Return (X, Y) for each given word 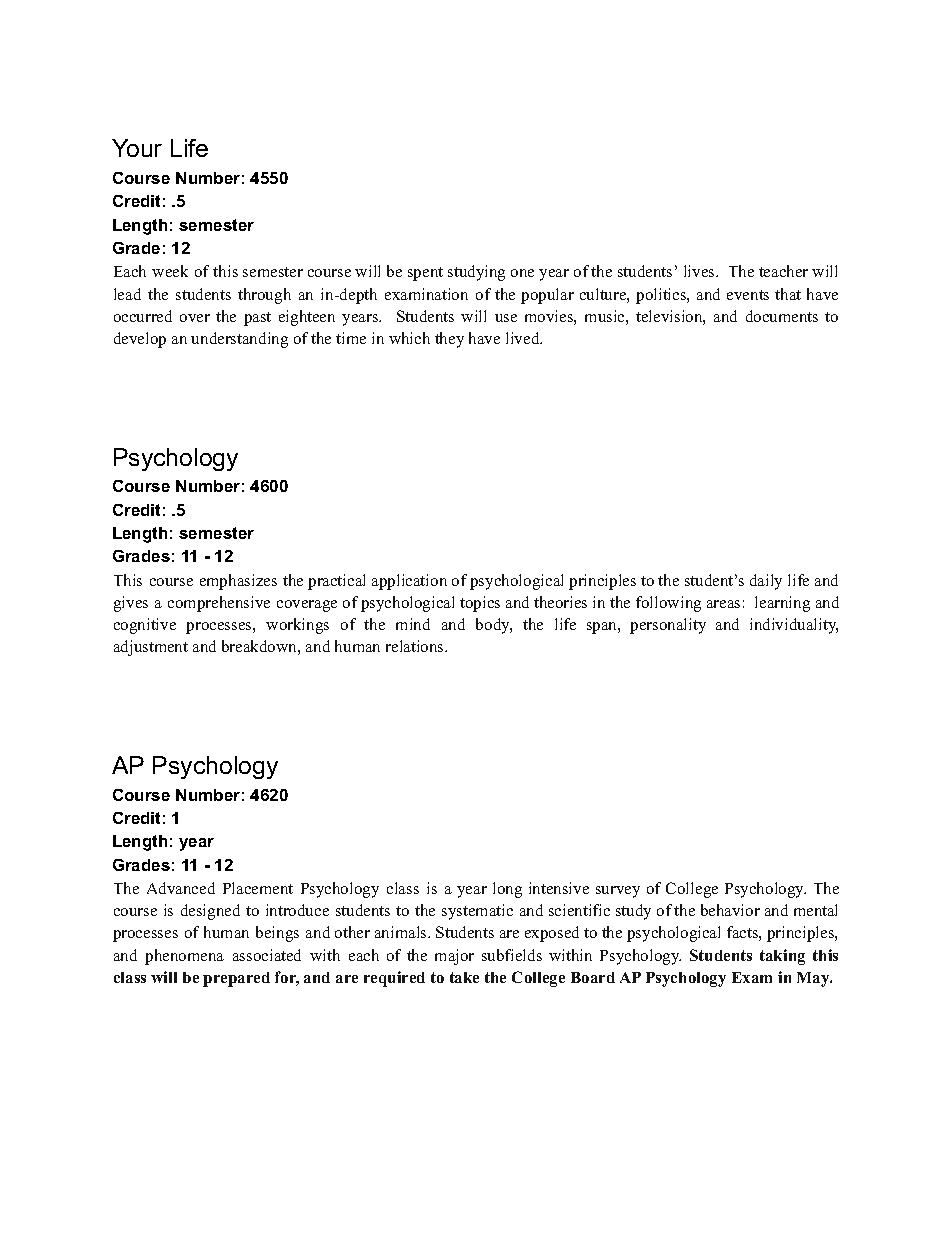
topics (480, 604)
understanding (239, 340)
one (522, 273)
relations (416, 646)
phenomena (184, 957)
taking (782, 957)
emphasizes (238, 582)
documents (782, 316)
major (454, 957)
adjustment (151, 648)
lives (700, 271)
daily (766, 582)
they (449, 340)
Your (137, 148)
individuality (794, 626)
